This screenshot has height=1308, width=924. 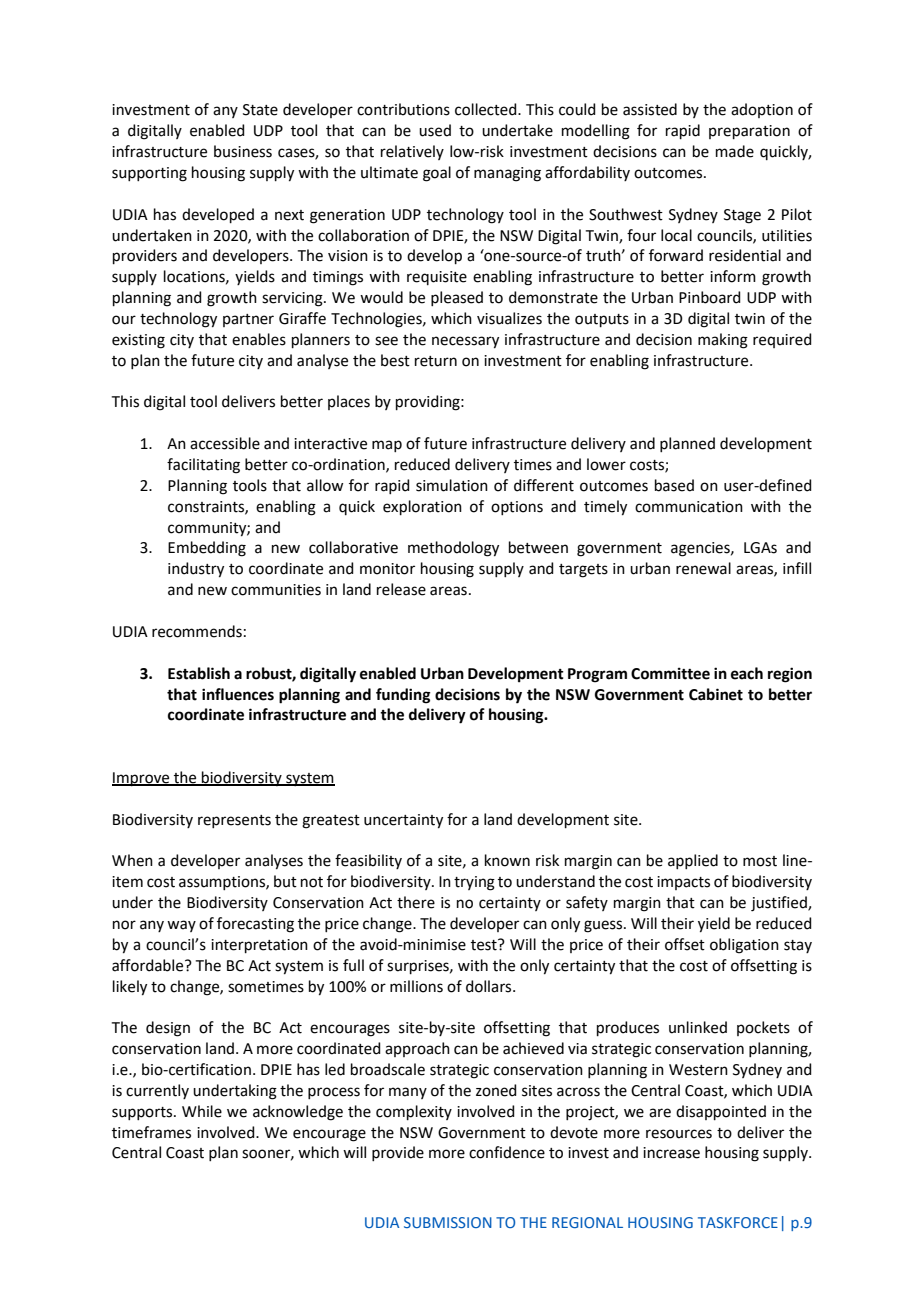 What do you see at coordinates (243, 151) in the screenshot?
I see `business` at bounding box center [243, 151].
